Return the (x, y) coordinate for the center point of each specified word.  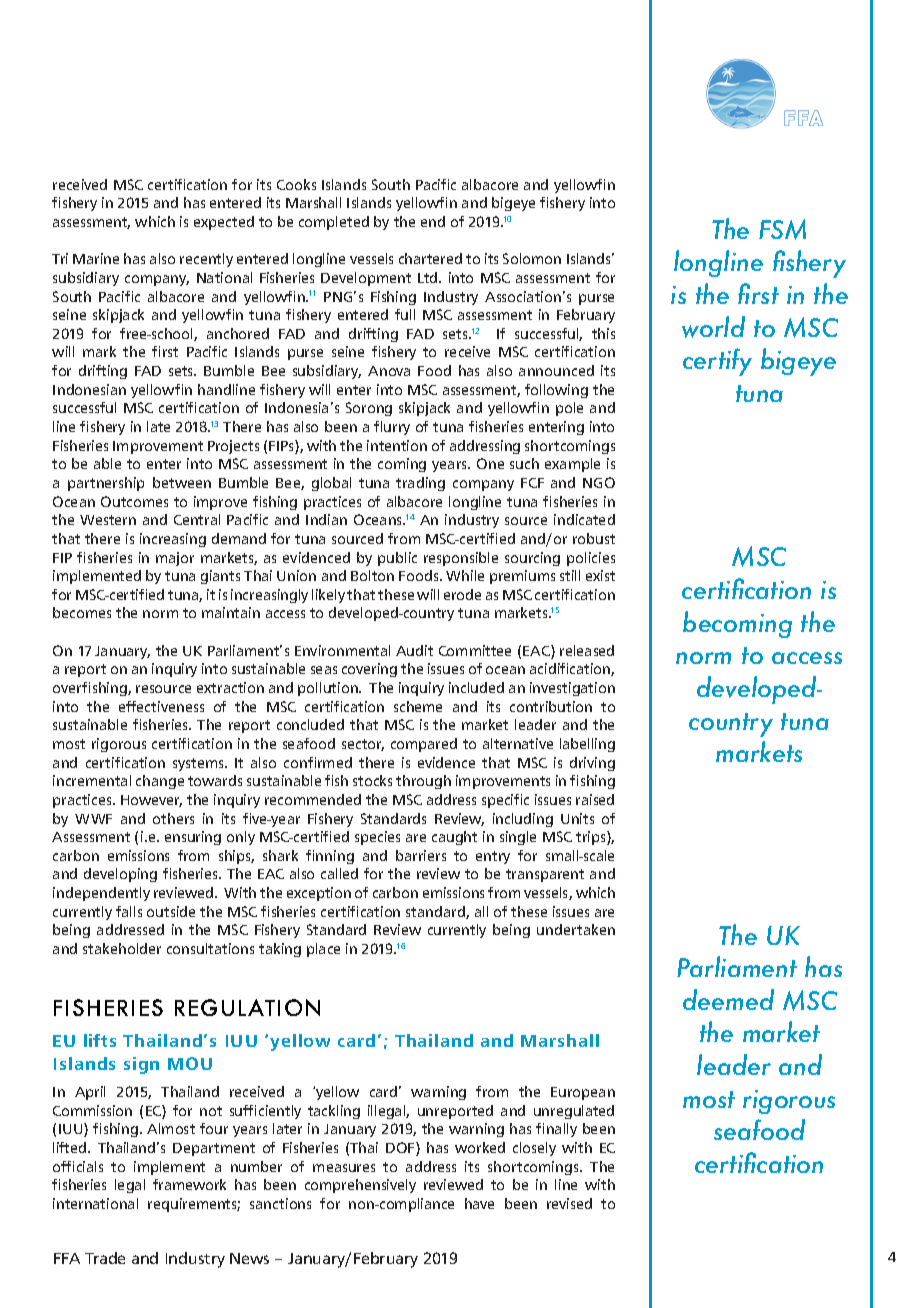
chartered (430, 258)
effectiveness (161, 706)
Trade (105, 1258)
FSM (782, 229)
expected (224, 223)
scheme (418, 706)
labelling (587, 745)
